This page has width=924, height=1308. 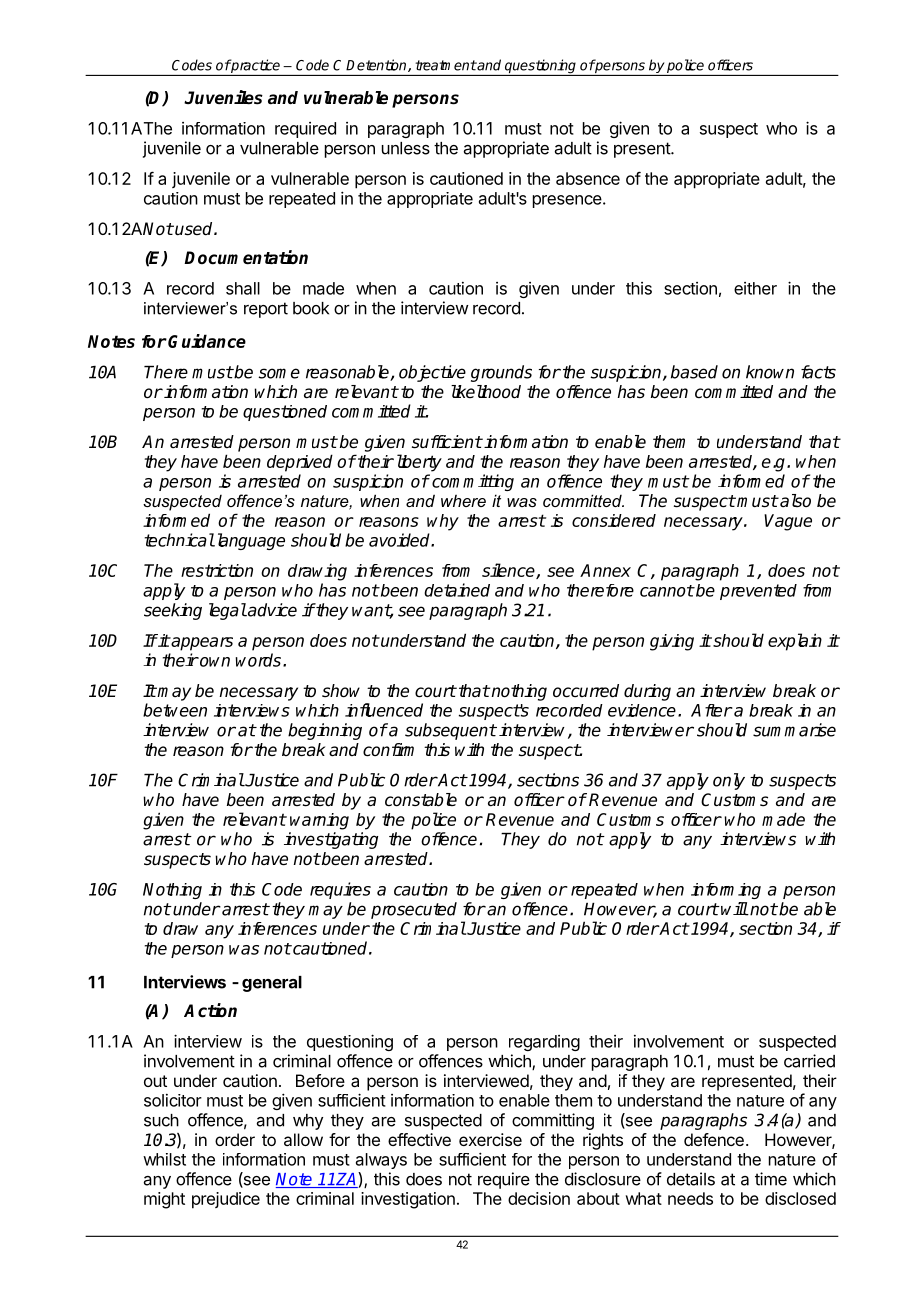 What do you see at coordinates (377, 65) in the page?
I see `Detention` at bounding box center [377, 65].
